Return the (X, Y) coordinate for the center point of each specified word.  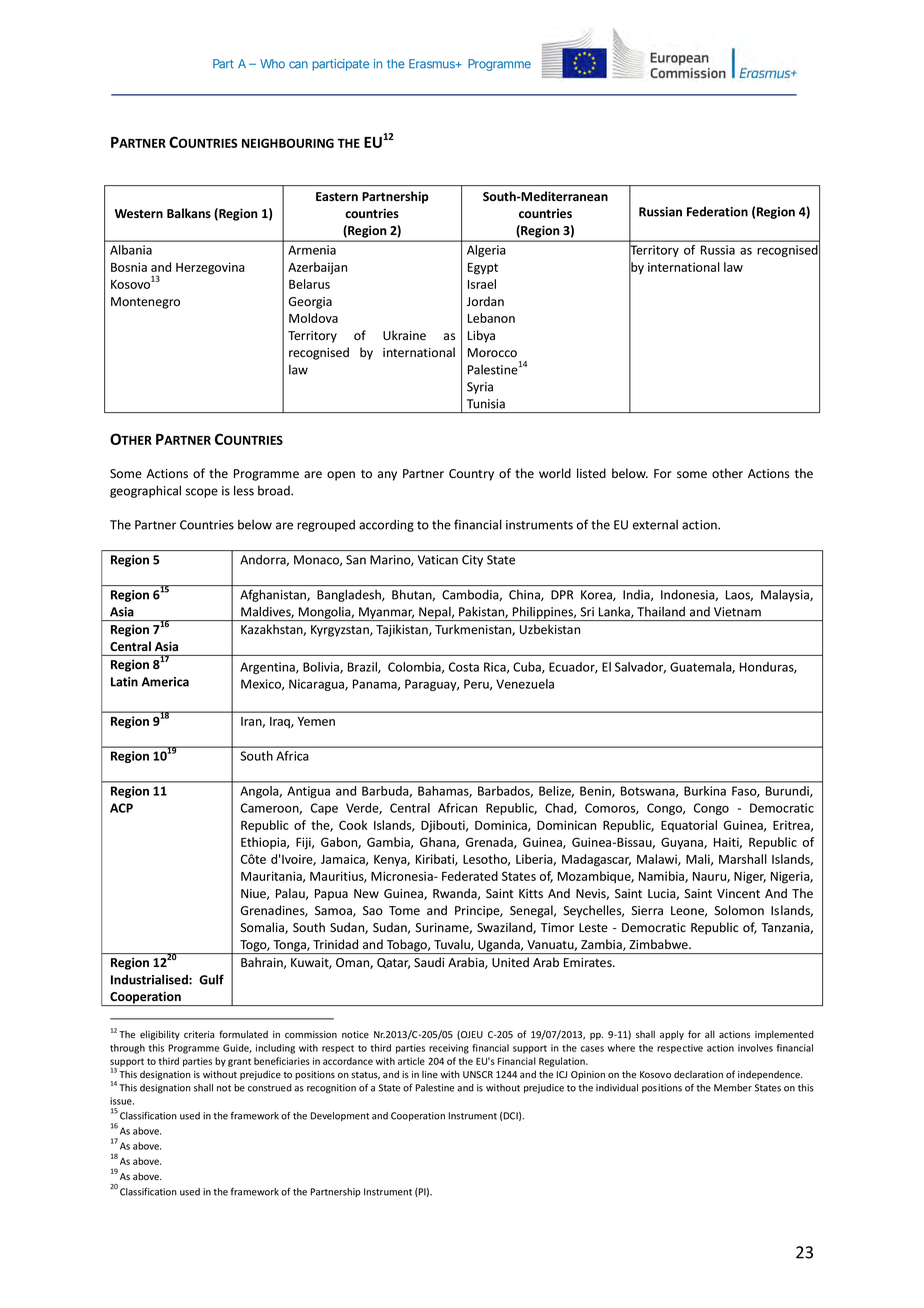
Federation (717, 211)
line (430, 1075)
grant (239, 1062)
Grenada (490, 843)
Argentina (268, 668)
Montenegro (145, 303)
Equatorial (689, 826)
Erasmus (433, 64)
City (472, 561)
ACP (121, 808)
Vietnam (737, 612)
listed (591, 473)
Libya (481, 336)
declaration (698, 1074)
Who (272, 64)
